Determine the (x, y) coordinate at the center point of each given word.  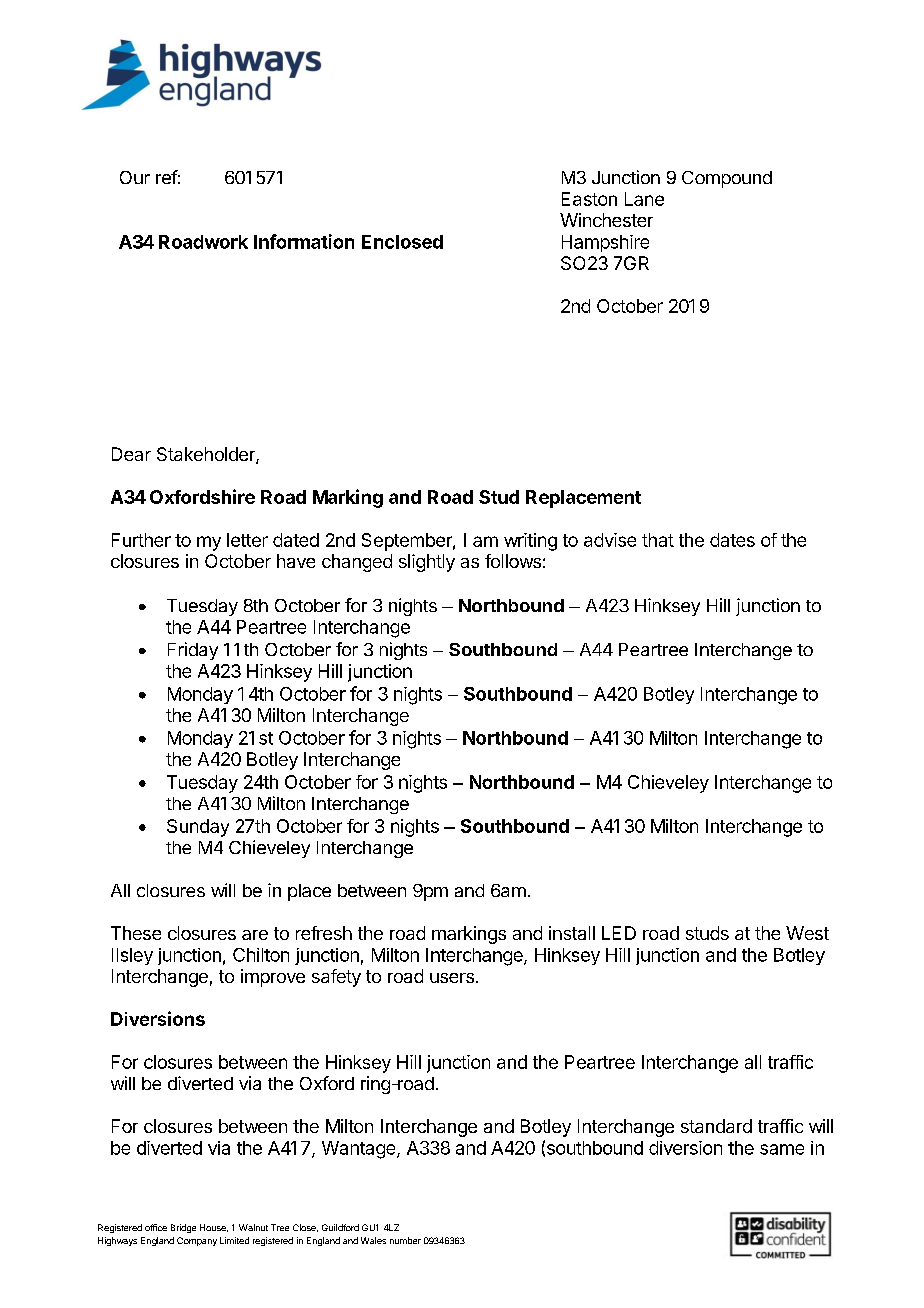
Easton (589, 199)
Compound (727, 179)
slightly (427, 563)
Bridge (183, 1228)
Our (135, 177)
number (405, 1240)
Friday (193, 651)
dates (732, 540)
